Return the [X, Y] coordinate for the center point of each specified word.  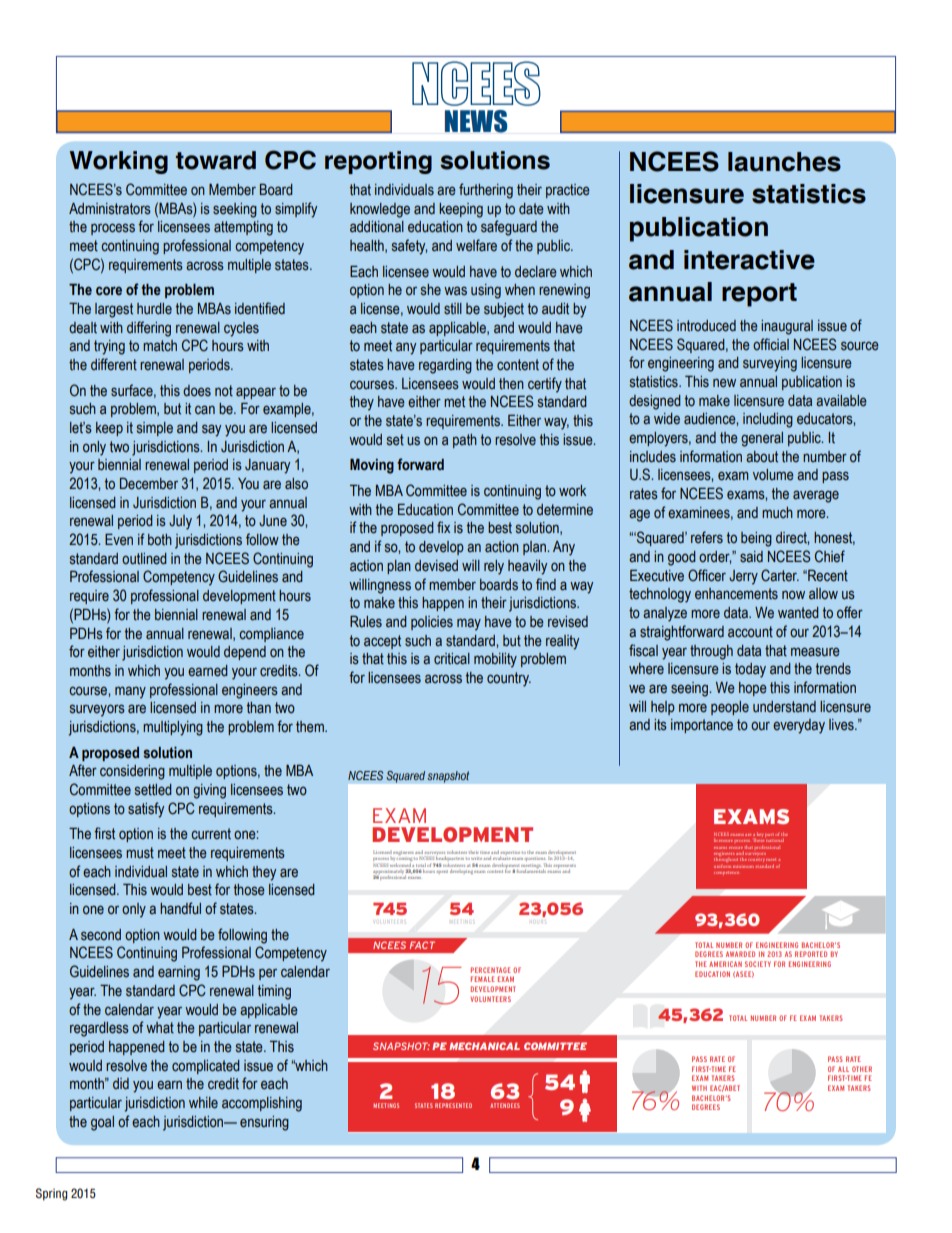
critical [452, 659]
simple [155, 429]
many [130, 692]
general [762, 439]
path [465, 441]
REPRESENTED [453, 1105]
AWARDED [740, 954]
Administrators [110, 209]
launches [784, 162]
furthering [486, 191]
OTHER [862, 1069]
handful [180, 908]
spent [442, 871]
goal [102, 1123]
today [750, 670]
